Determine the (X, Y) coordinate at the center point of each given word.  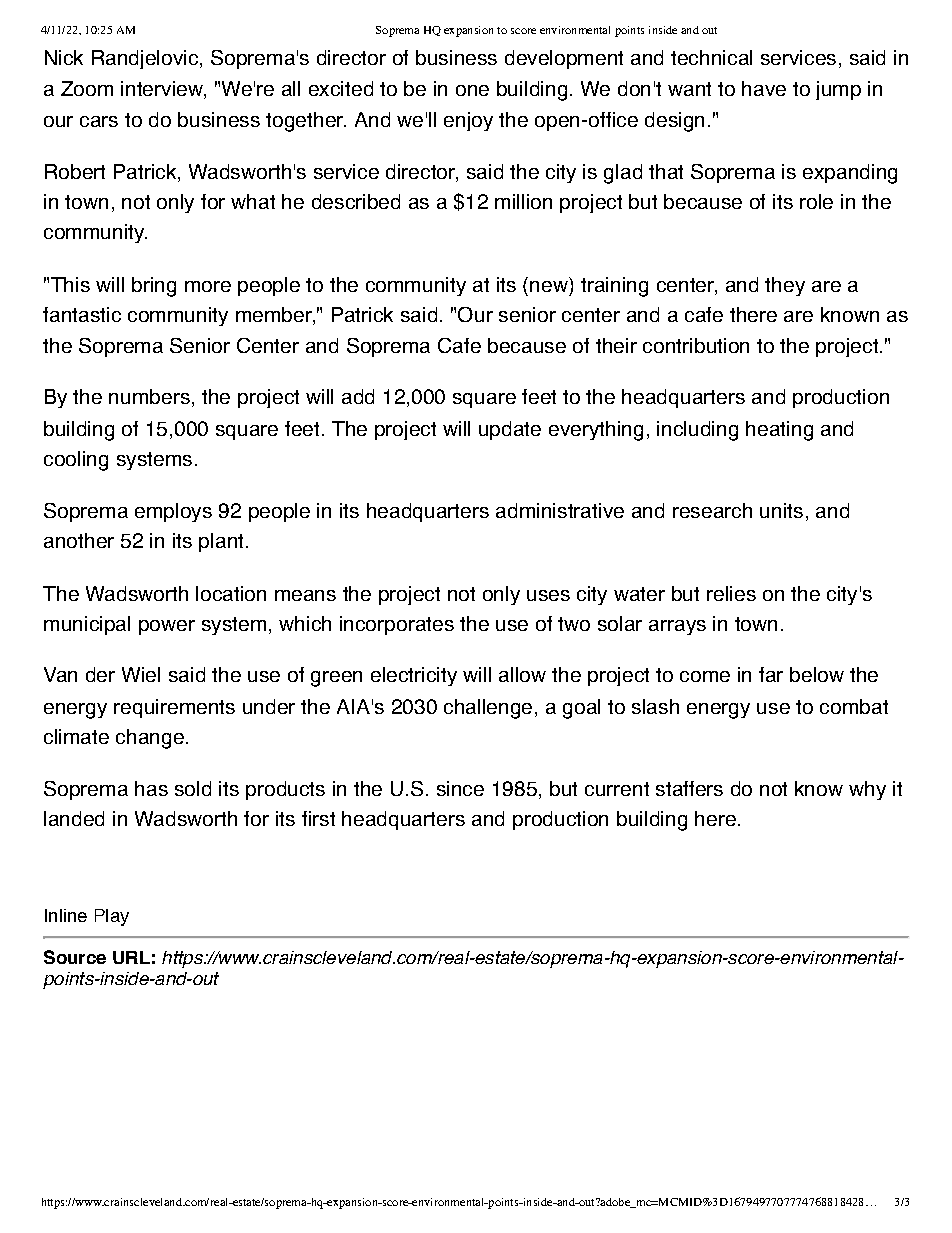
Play (112, 917)
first (318, 818)
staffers (689, 788)
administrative (560, 510)
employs (173, 512)
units (781, 510)
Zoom (87, 88)
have (764, 88)
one (472, 90)
